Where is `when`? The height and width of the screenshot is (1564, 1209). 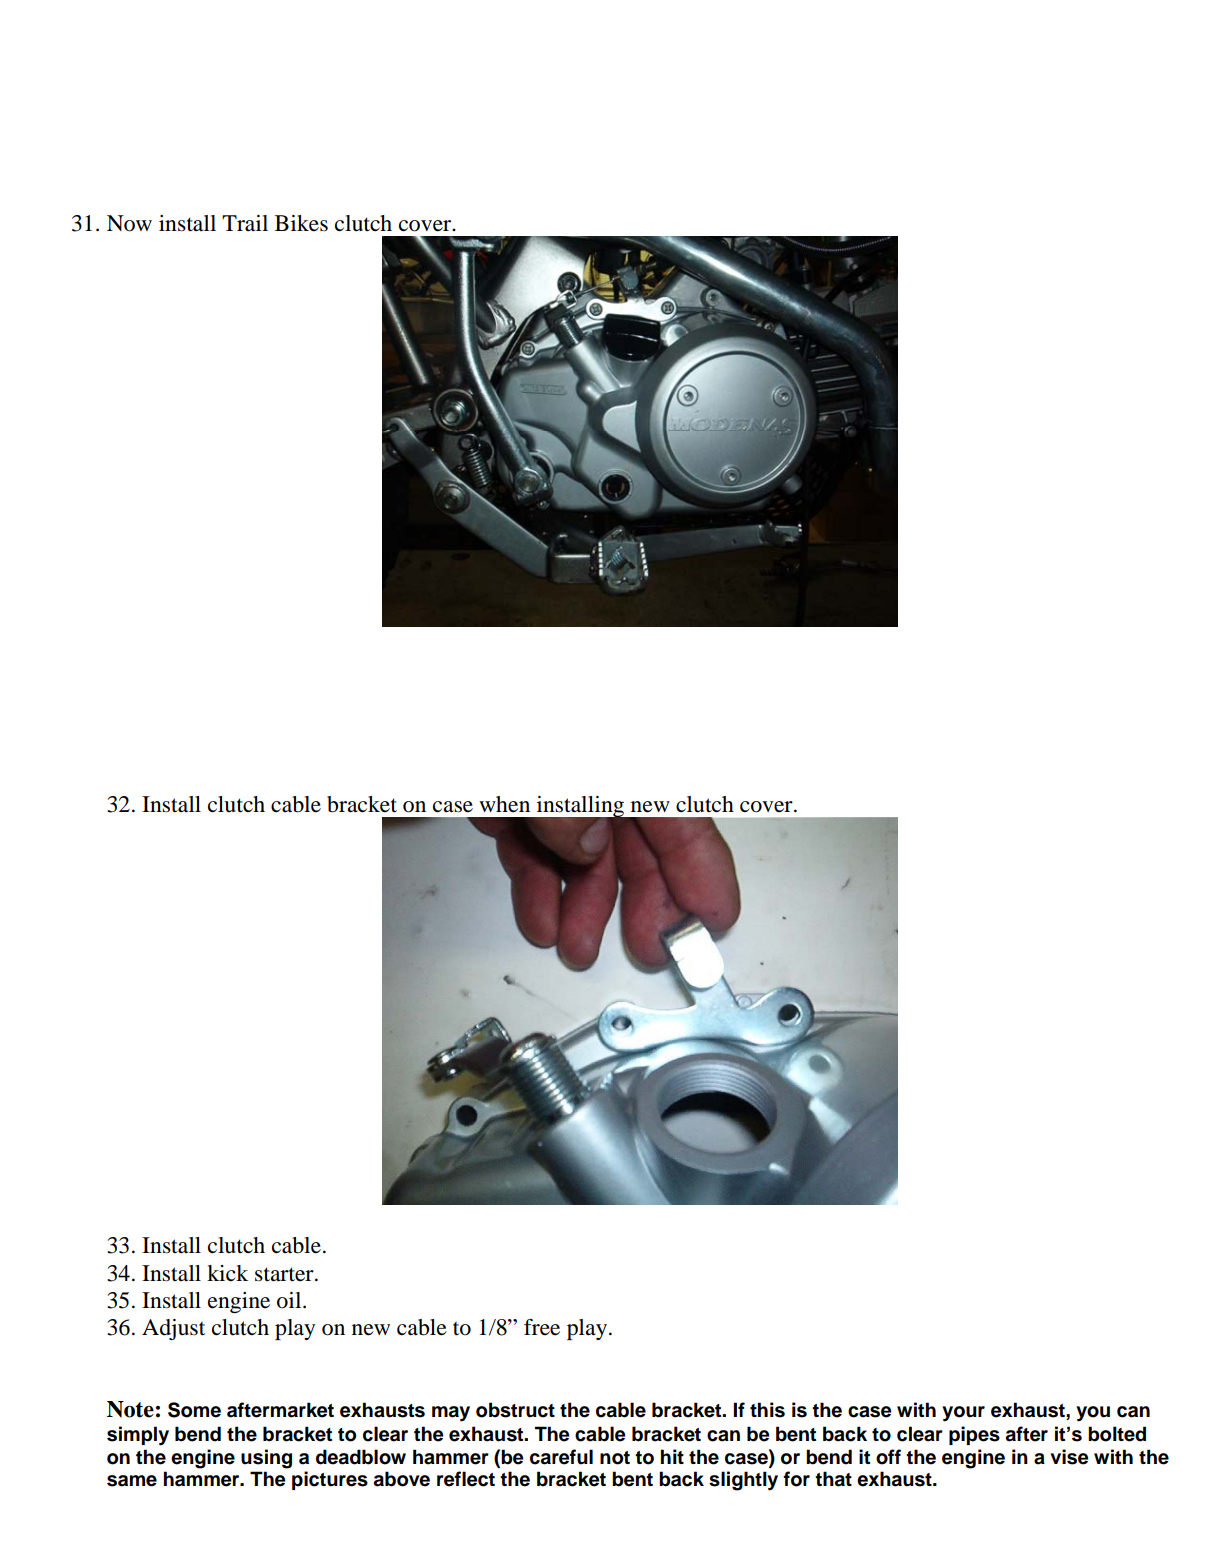 when is located at coordinates (504, 804).
